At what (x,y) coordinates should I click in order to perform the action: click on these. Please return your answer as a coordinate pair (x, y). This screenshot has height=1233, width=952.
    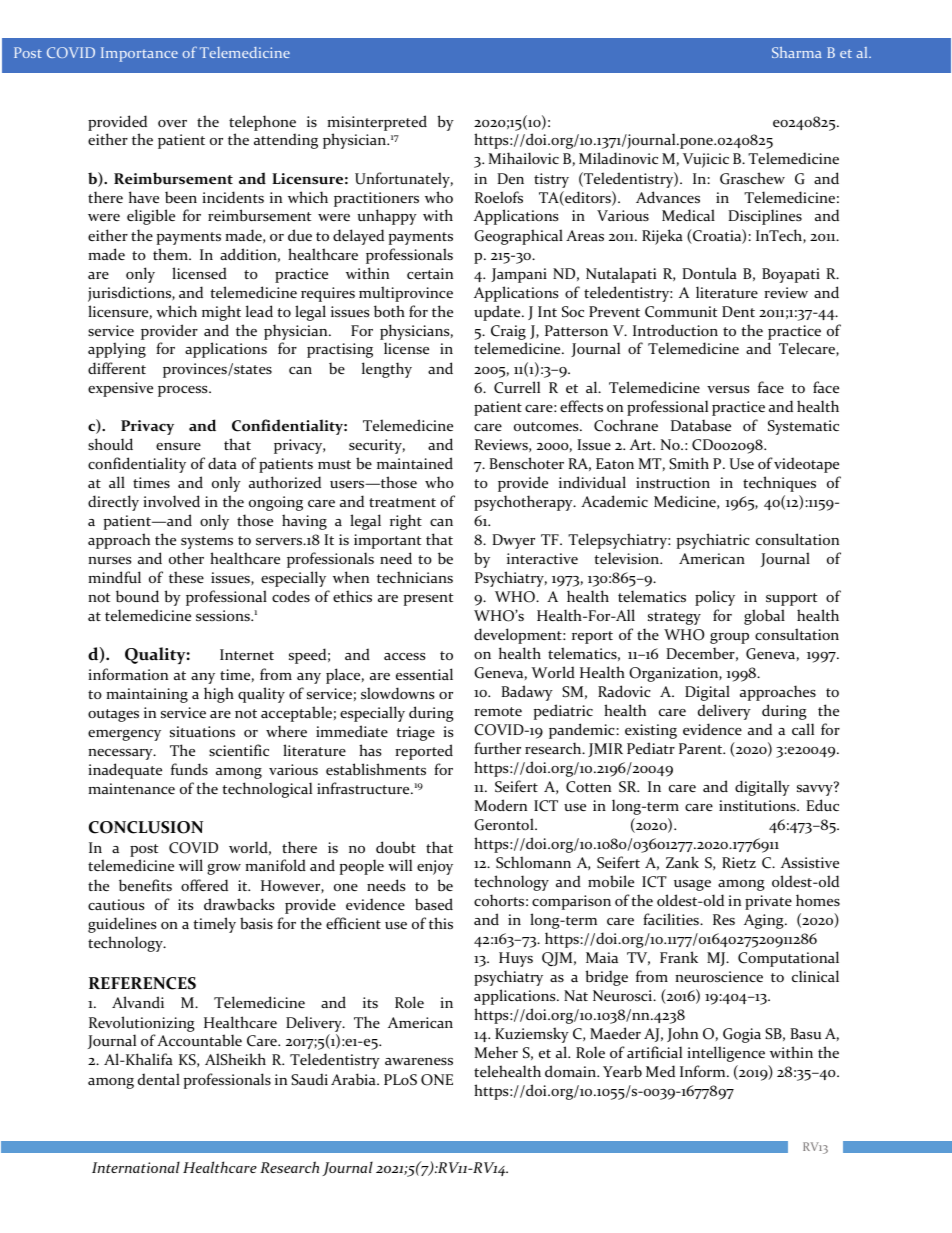
    Looking at the image, I should click on (186, 577).
